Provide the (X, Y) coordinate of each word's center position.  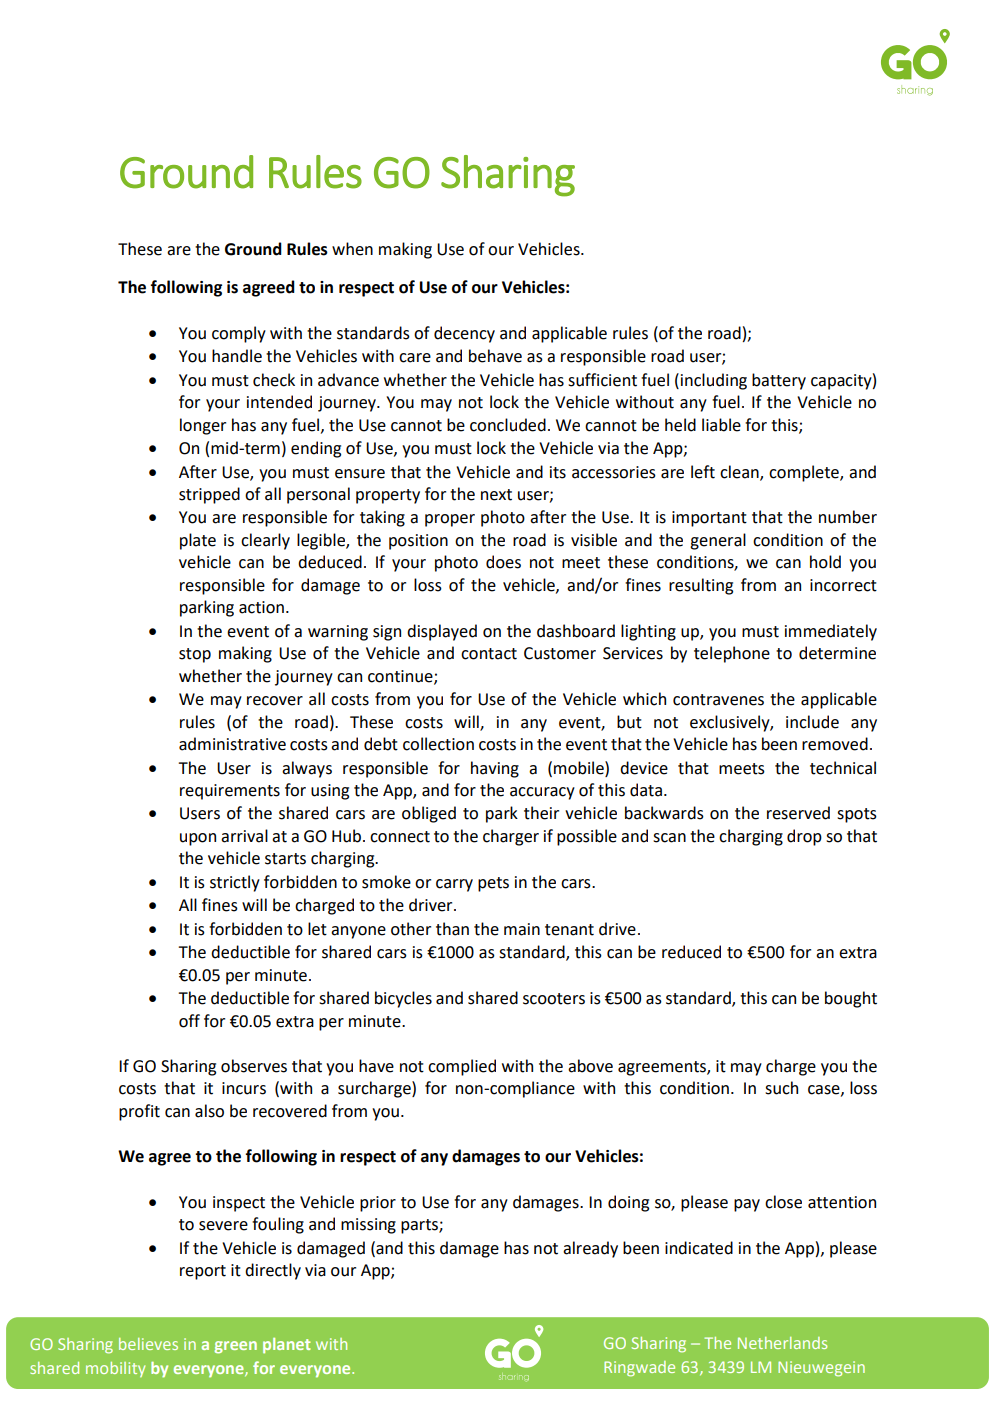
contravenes (718, 700)
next (496, 495)
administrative (232, 744)
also (209, 1111)
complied (462, 1067)
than (452, 929)
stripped (209, 495)
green (235, 1347)
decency (464, 334)
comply (239, 334)
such (781, 1088)
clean (740, 472)
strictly (235, 883)
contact (489, 654)
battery (779, 381)
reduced (691, 952)
